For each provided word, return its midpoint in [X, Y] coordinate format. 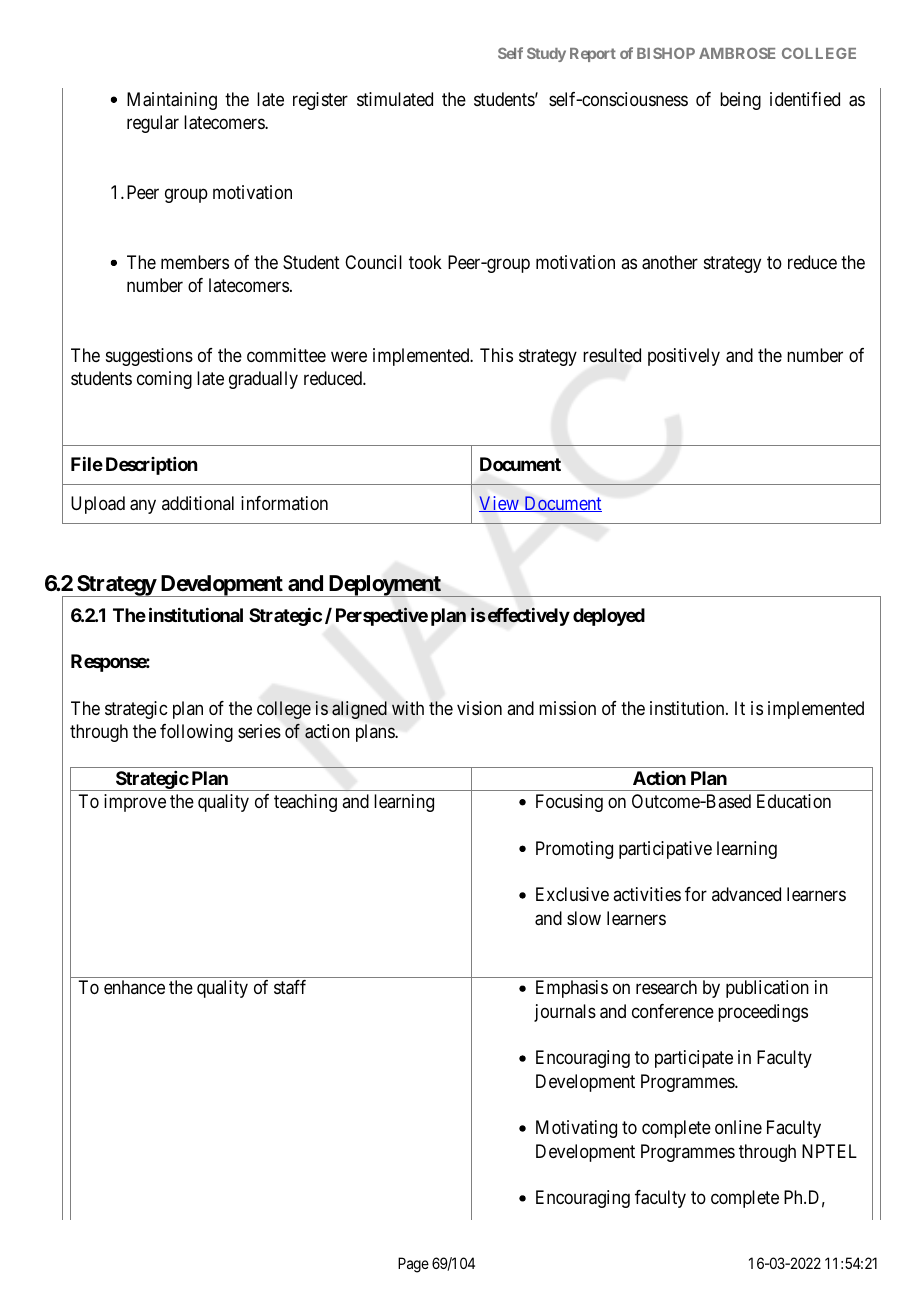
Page [413, 1265]
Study [546, 54]
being [740, 101]
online [738, 1127]
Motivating [576, 1129]
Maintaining [172, 101]
